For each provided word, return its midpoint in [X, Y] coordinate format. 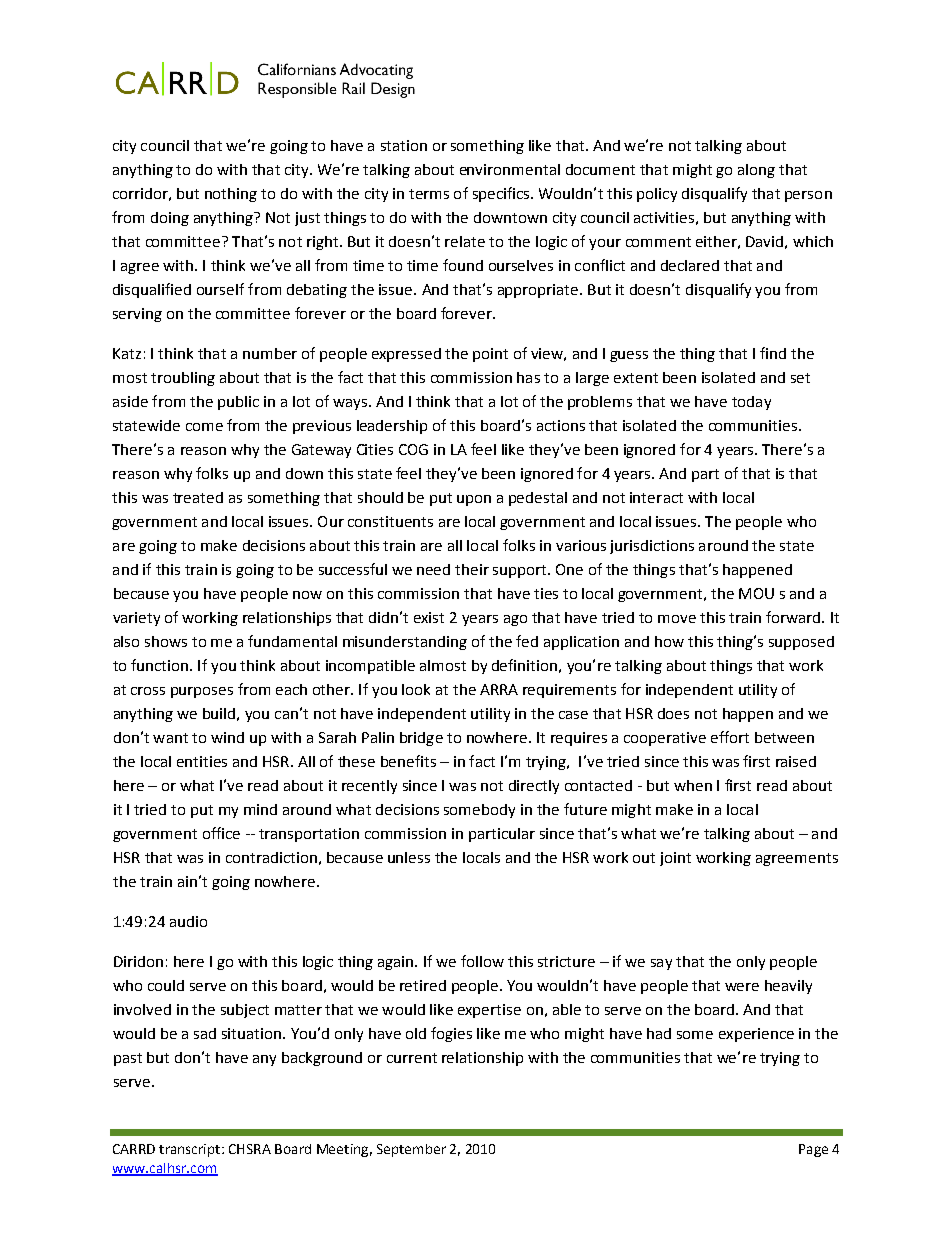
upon [474, 500]
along [756, 171]
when [693, 785]
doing [170, 219]
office [221, 833]
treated [198, 497]
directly [534, 787]
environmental [510, 169]
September [411, 1150]
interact [656, 497]
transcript [191, 1150]
